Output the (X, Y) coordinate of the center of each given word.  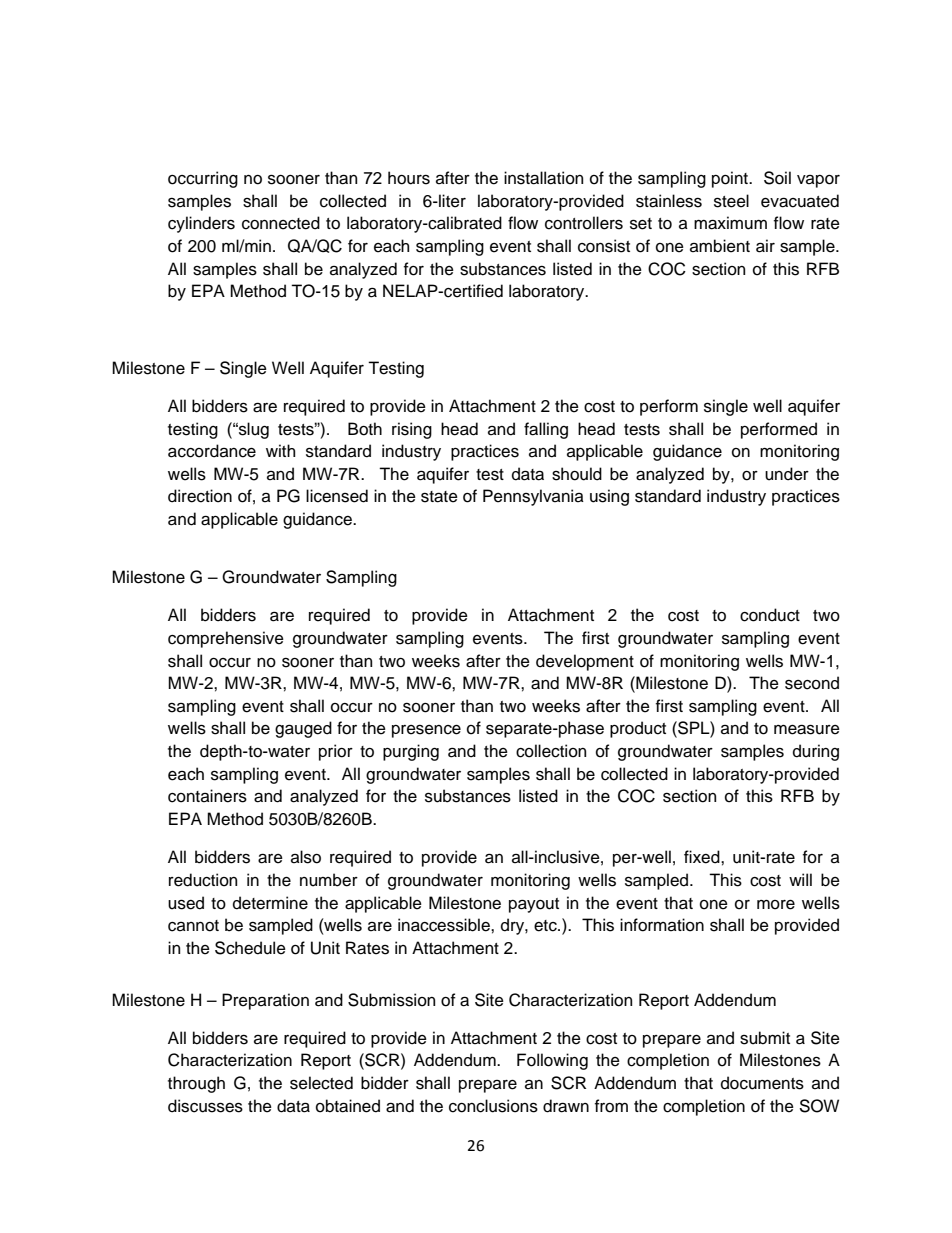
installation (543, 178)
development (585, 662)
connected (281, 223)
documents (762, 1083)
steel (731, 201)
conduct (770, 615)
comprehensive (226, 639)
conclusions (493, 1106)
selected (321, 1083)
